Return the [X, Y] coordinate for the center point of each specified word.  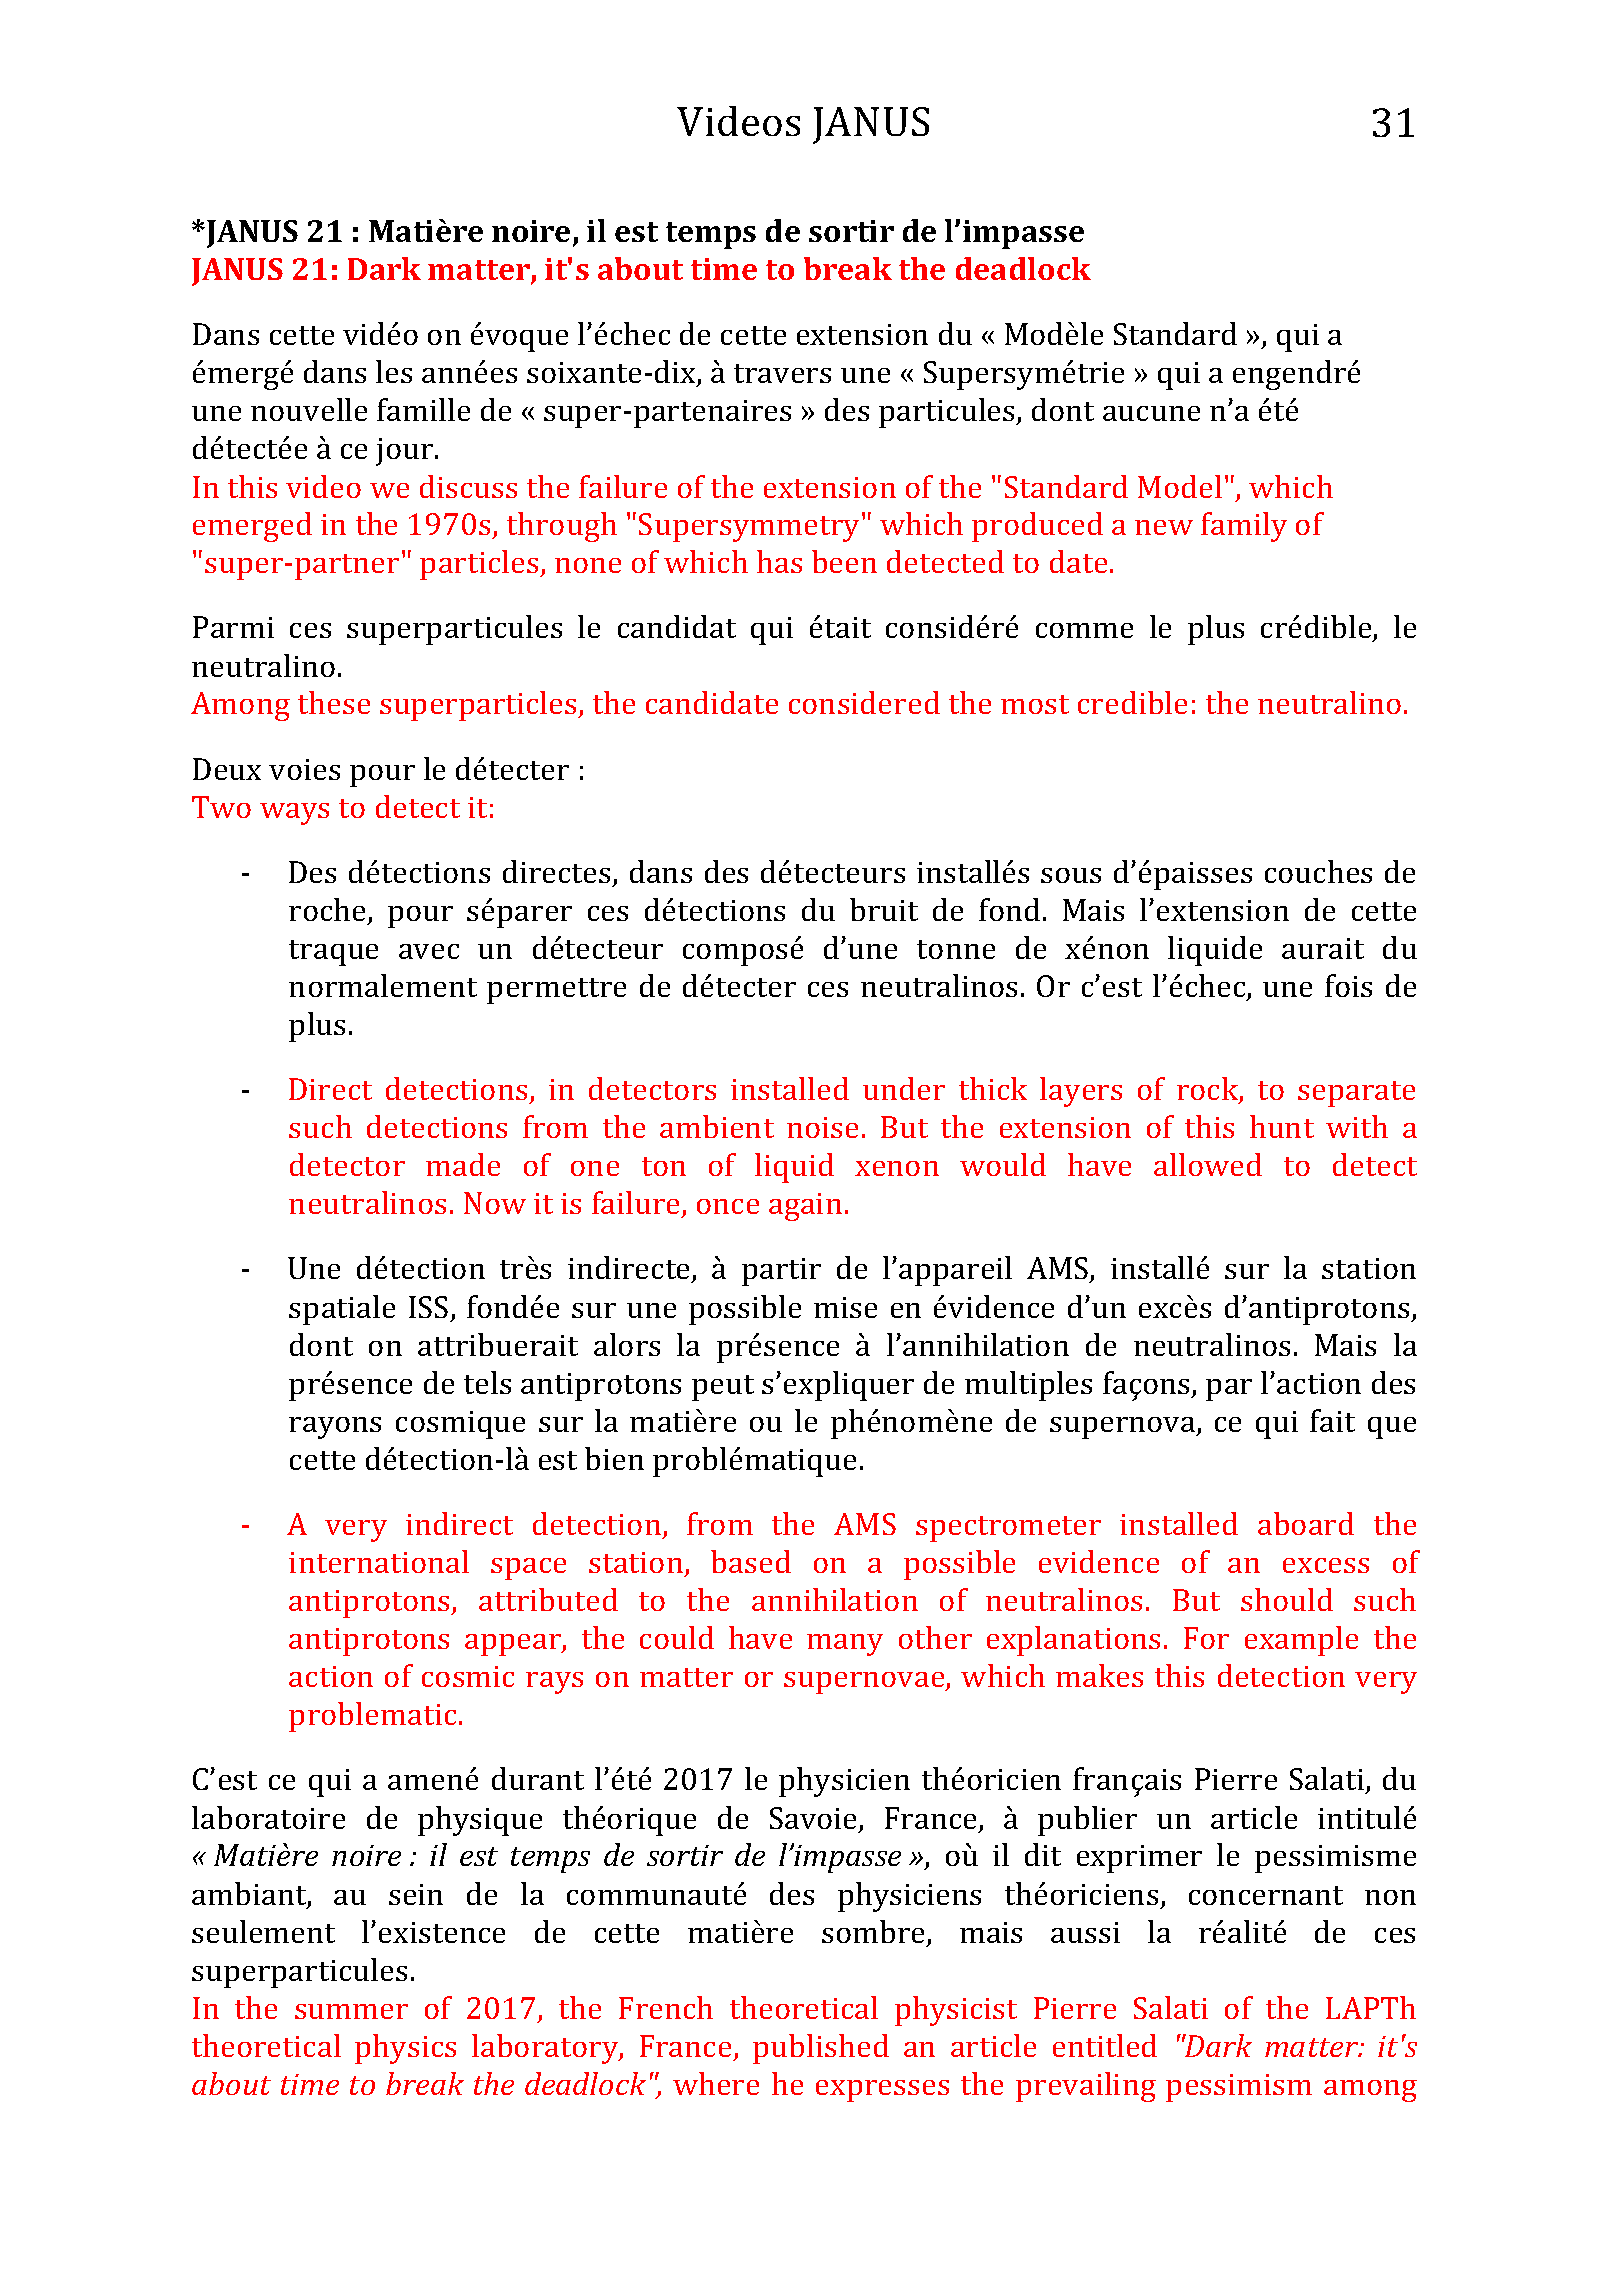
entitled [1105, 2045]
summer [351, 2011]
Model [1180, 486]
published [821, 2049]
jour [406, 452]
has [779, 561]
